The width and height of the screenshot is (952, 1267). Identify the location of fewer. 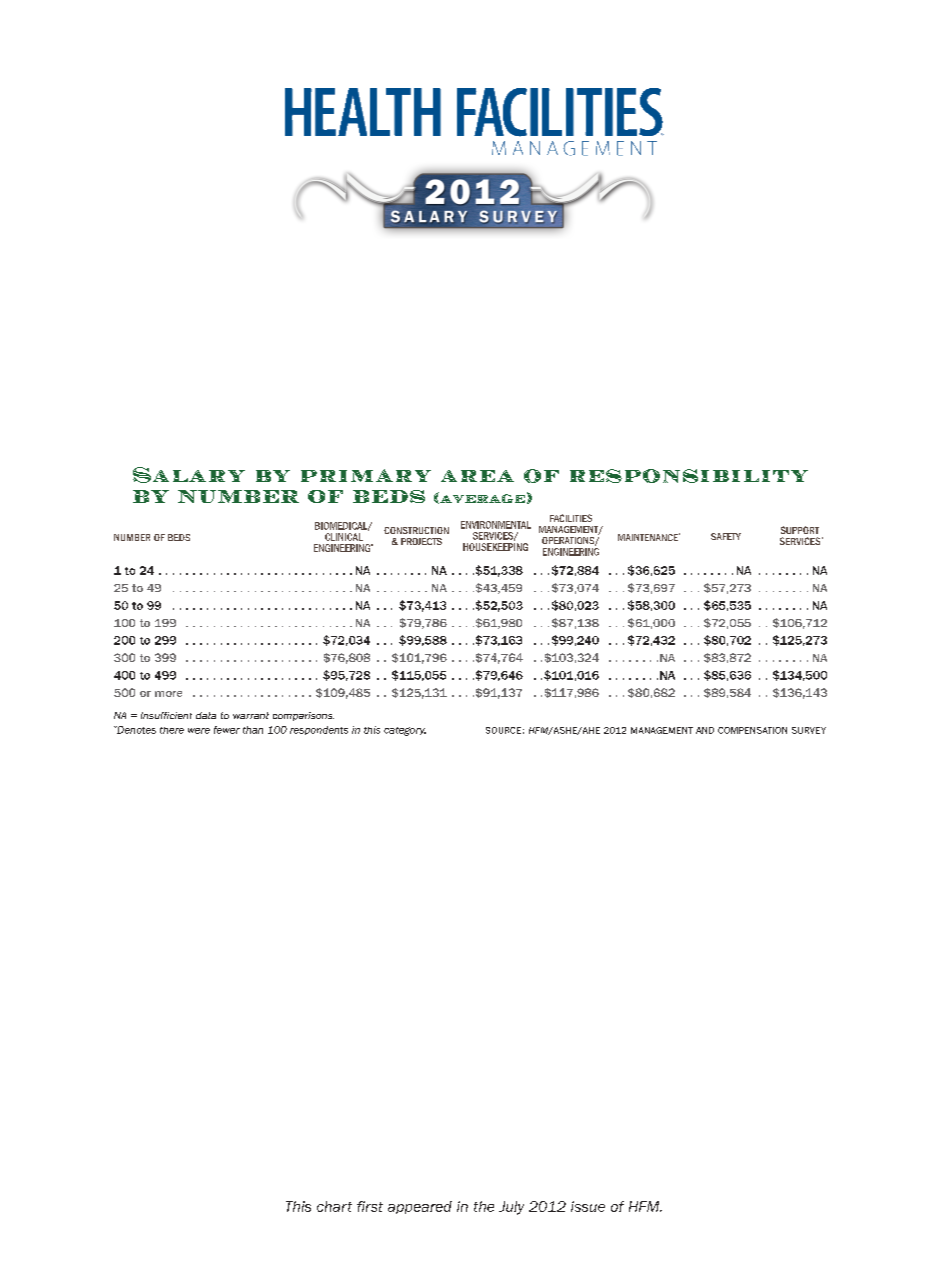
(227, 730).
